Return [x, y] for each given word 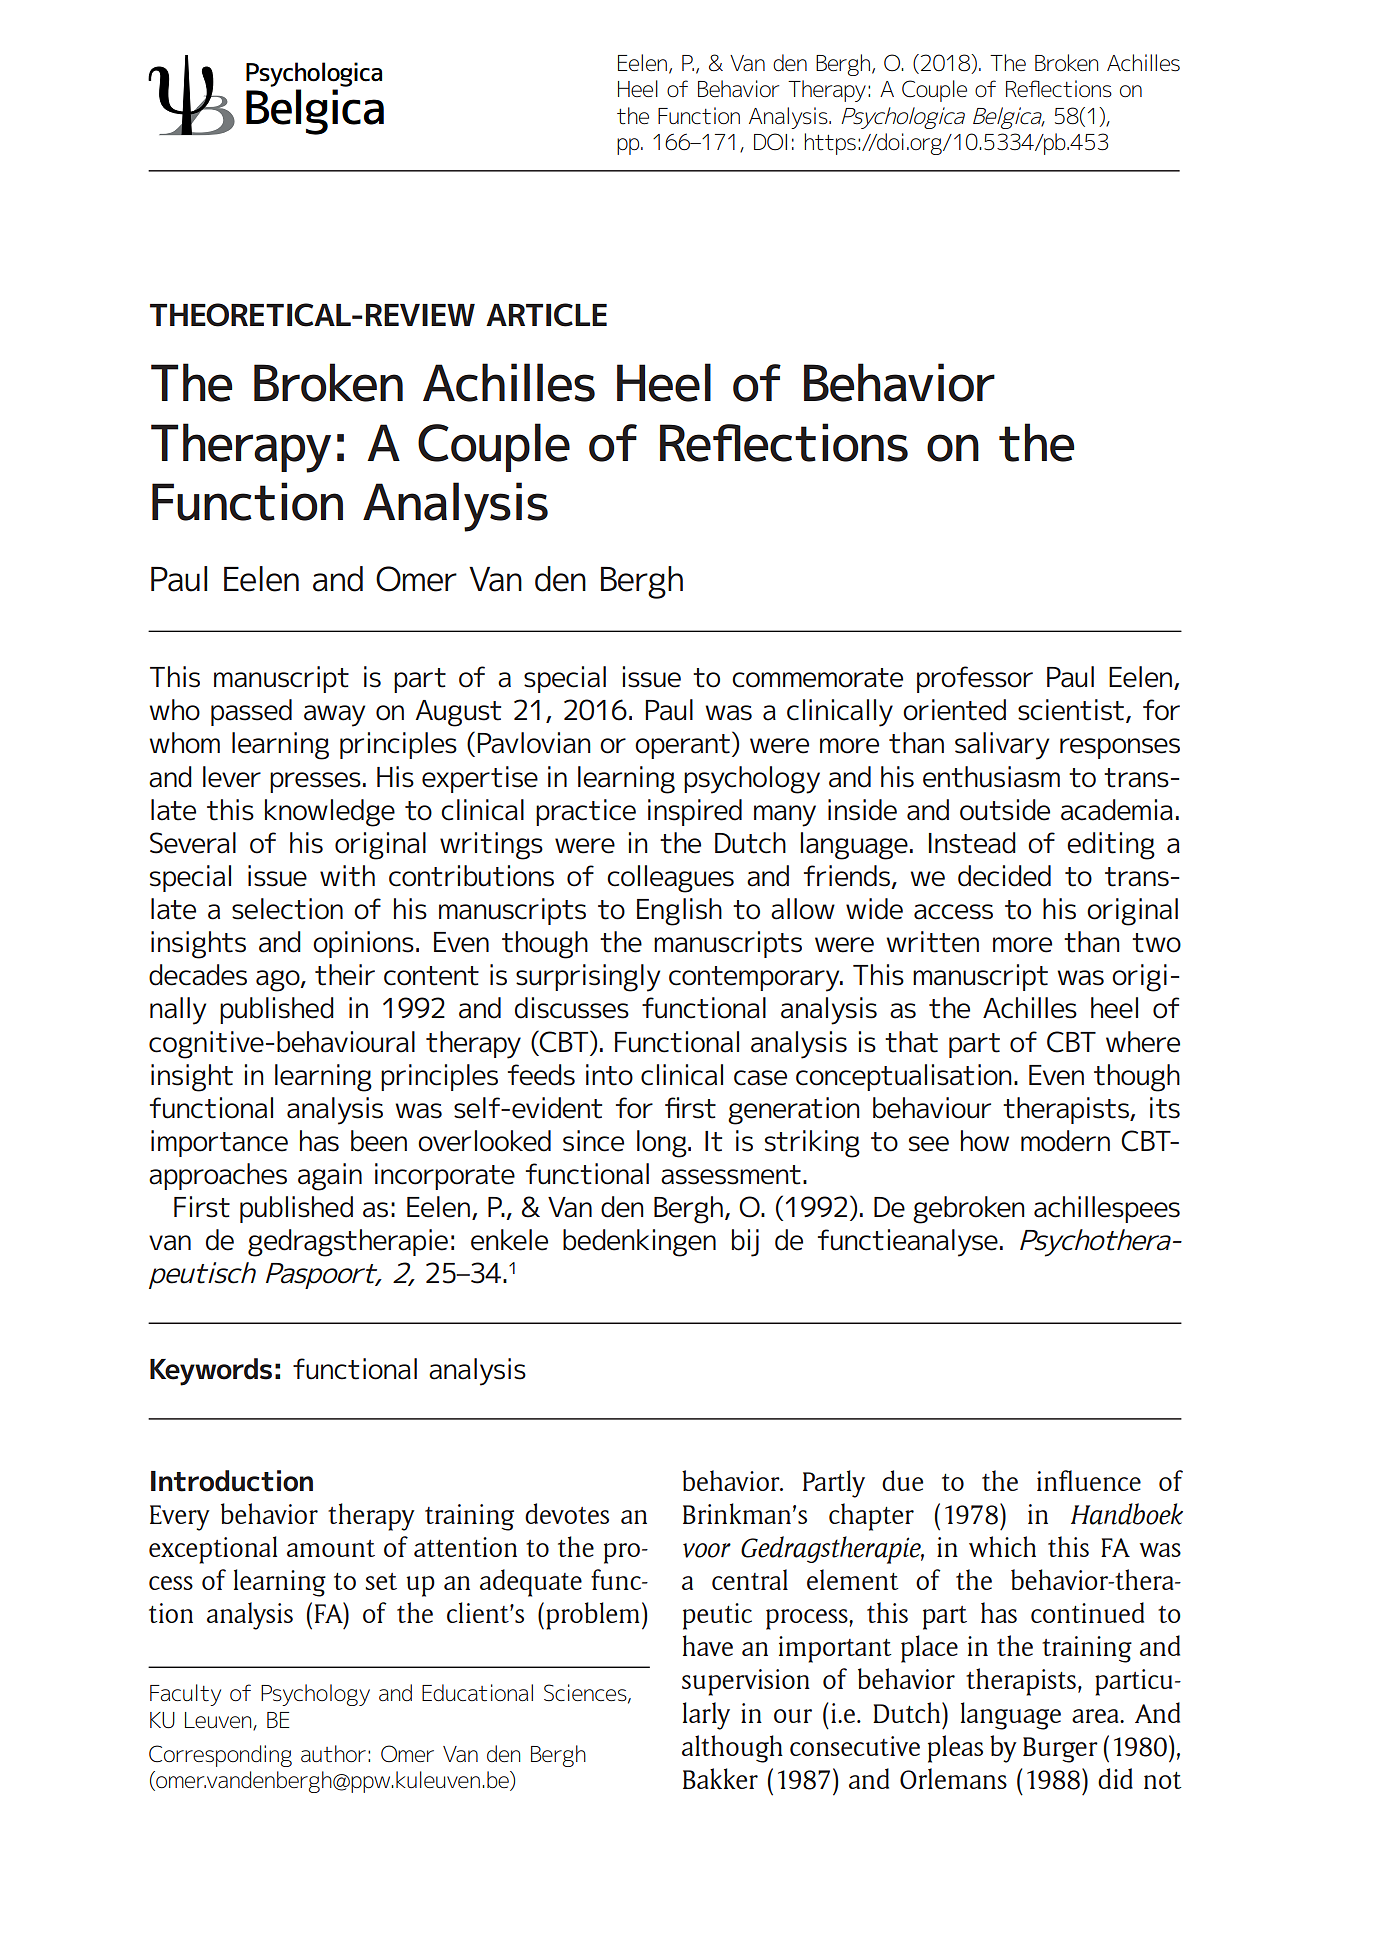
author [333, 1754]
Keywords [211, 1372]
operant [684, 745]
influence [1089, 1480]
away [334, 716]
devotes [567, 1513]
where [1143, 1042]
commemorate [817, 678]
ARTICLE [546, 315]
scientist [1071, 710]
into [609, 1075]
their [345, 975]
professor [975, 679]
